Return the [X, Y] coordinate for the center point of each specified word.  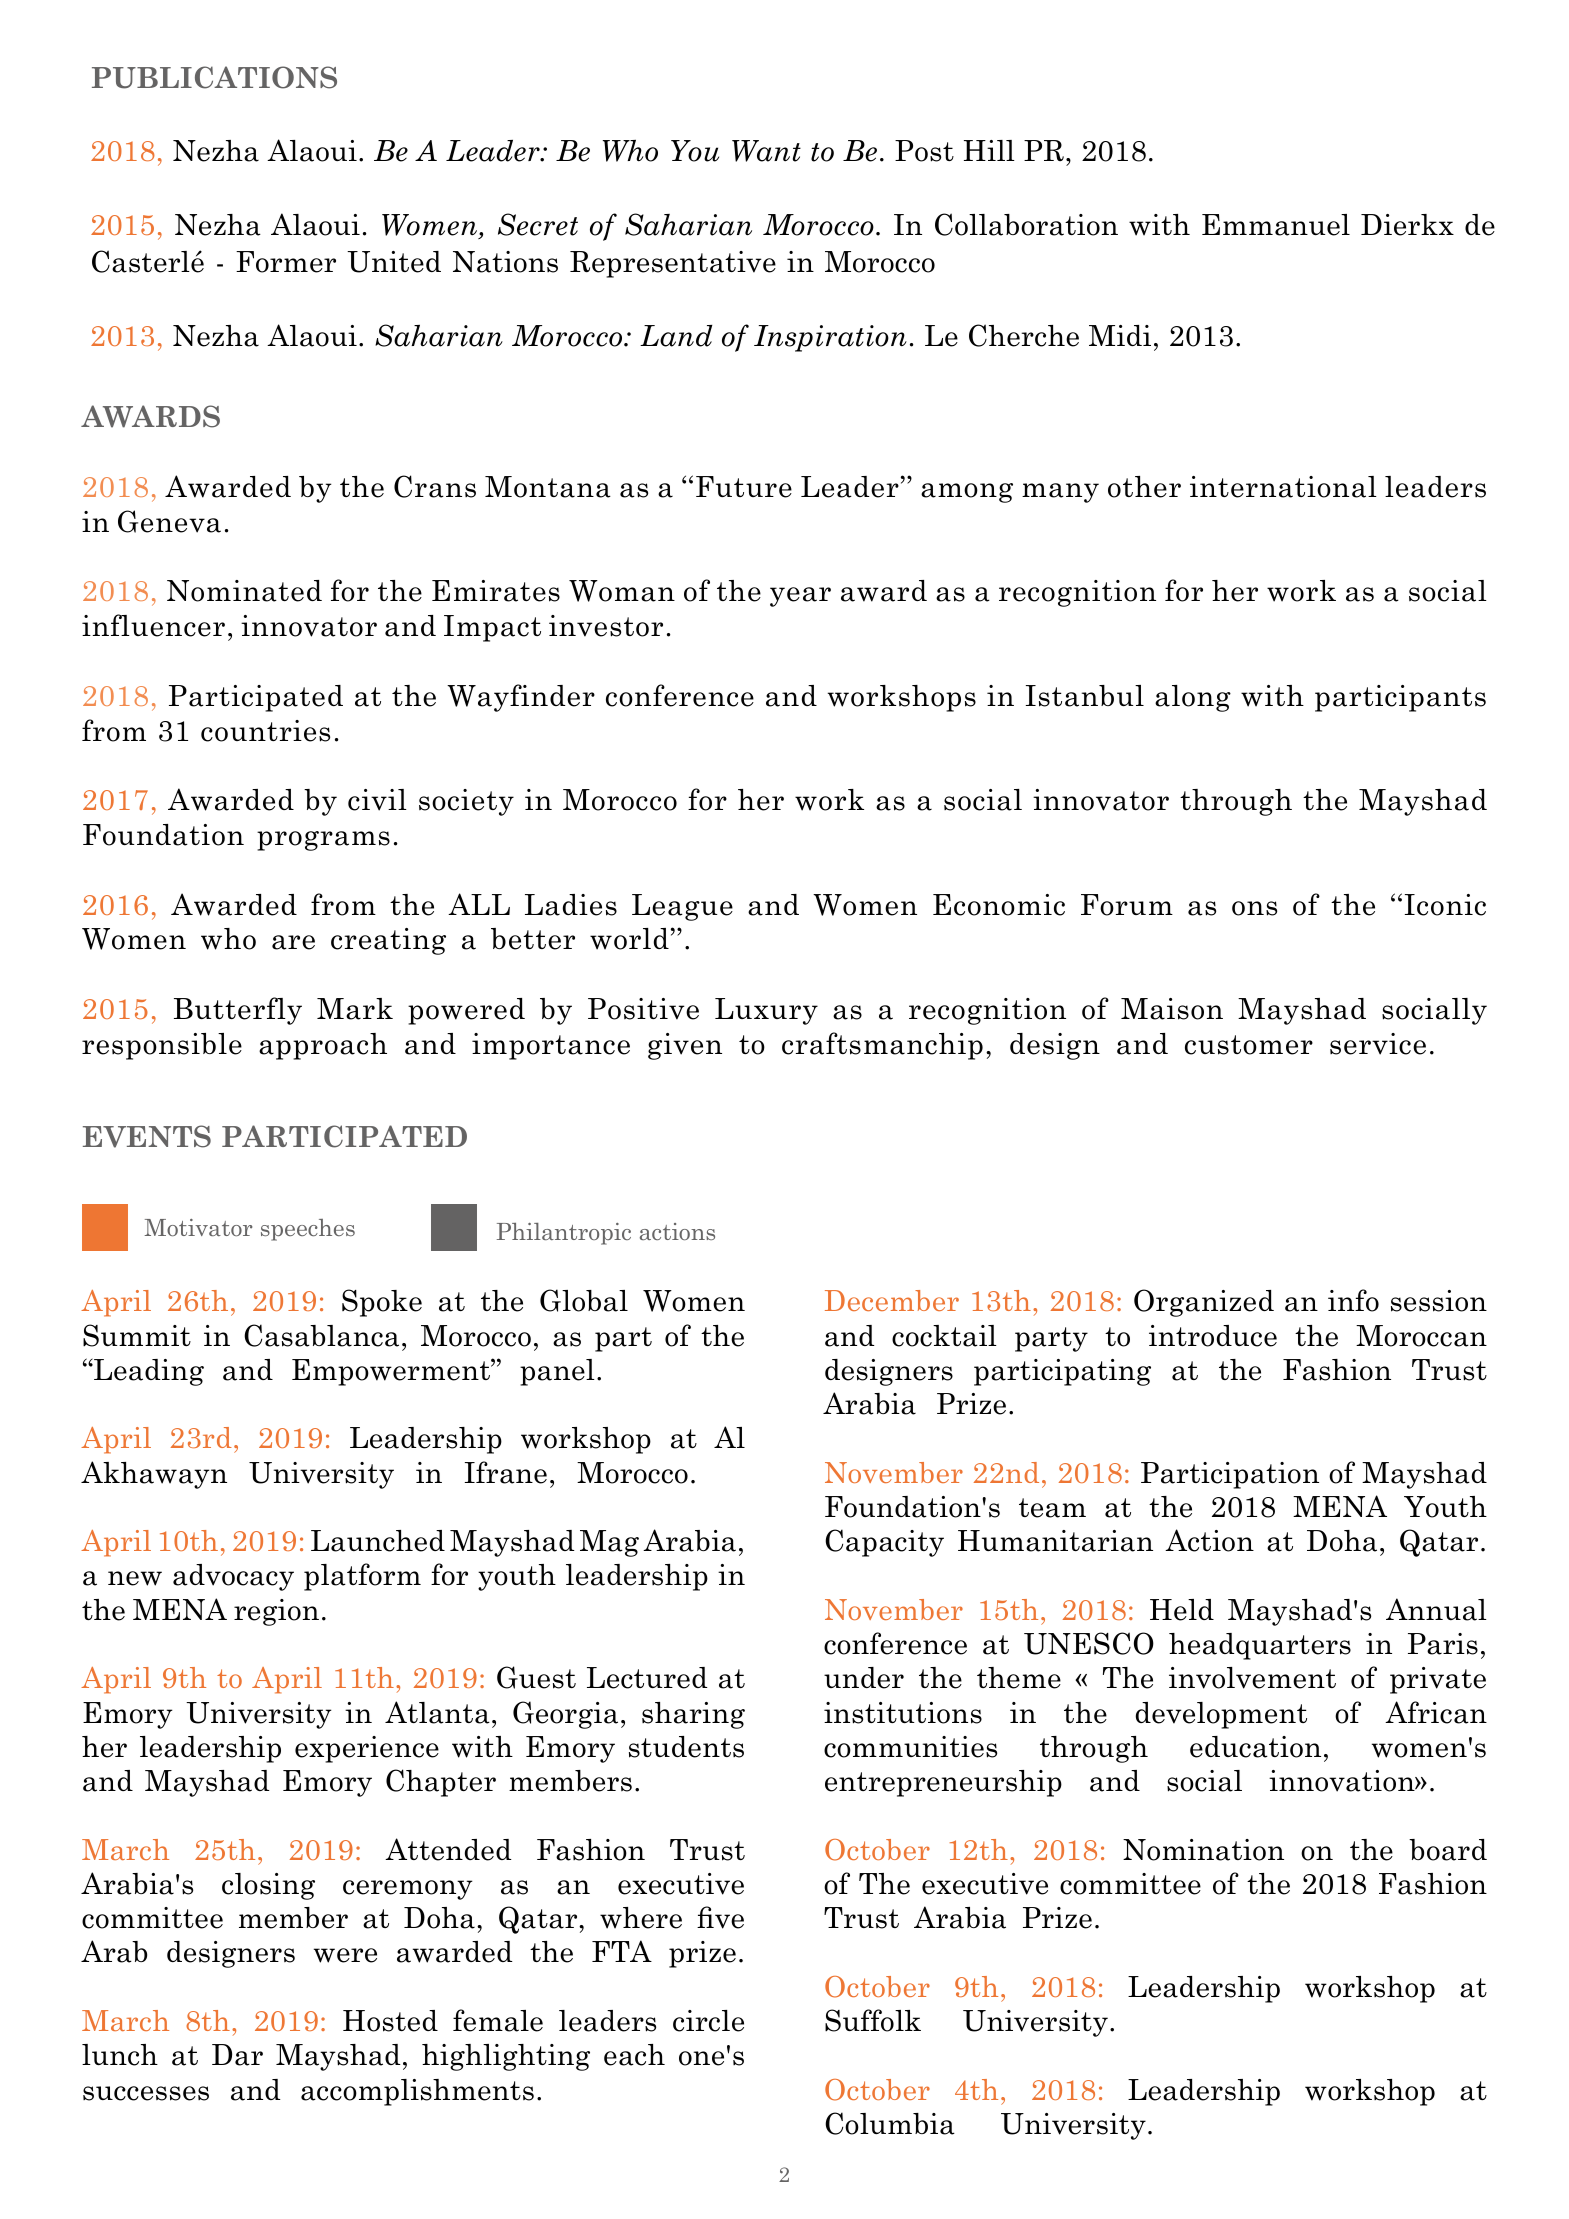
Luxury [766, 1011]
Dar [237, 2055]
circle [708, 2021]
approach [323, 1046]
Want [766, 151]
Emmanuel [1276, 225]
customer [1249, 1045]
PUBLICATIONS [214, 77]
